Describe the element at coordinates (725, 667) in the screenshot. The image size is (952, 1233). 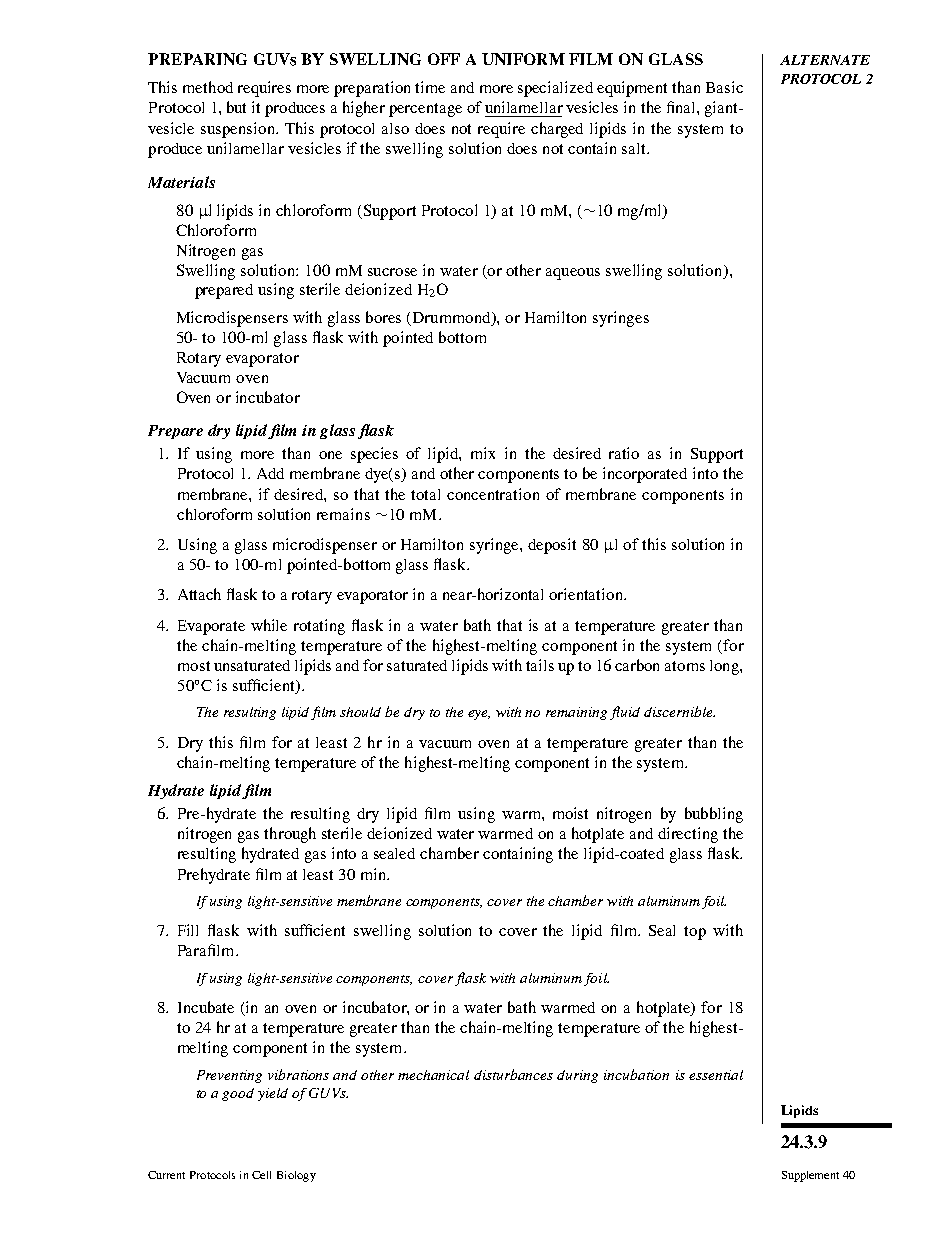
I see `long` at that location.
